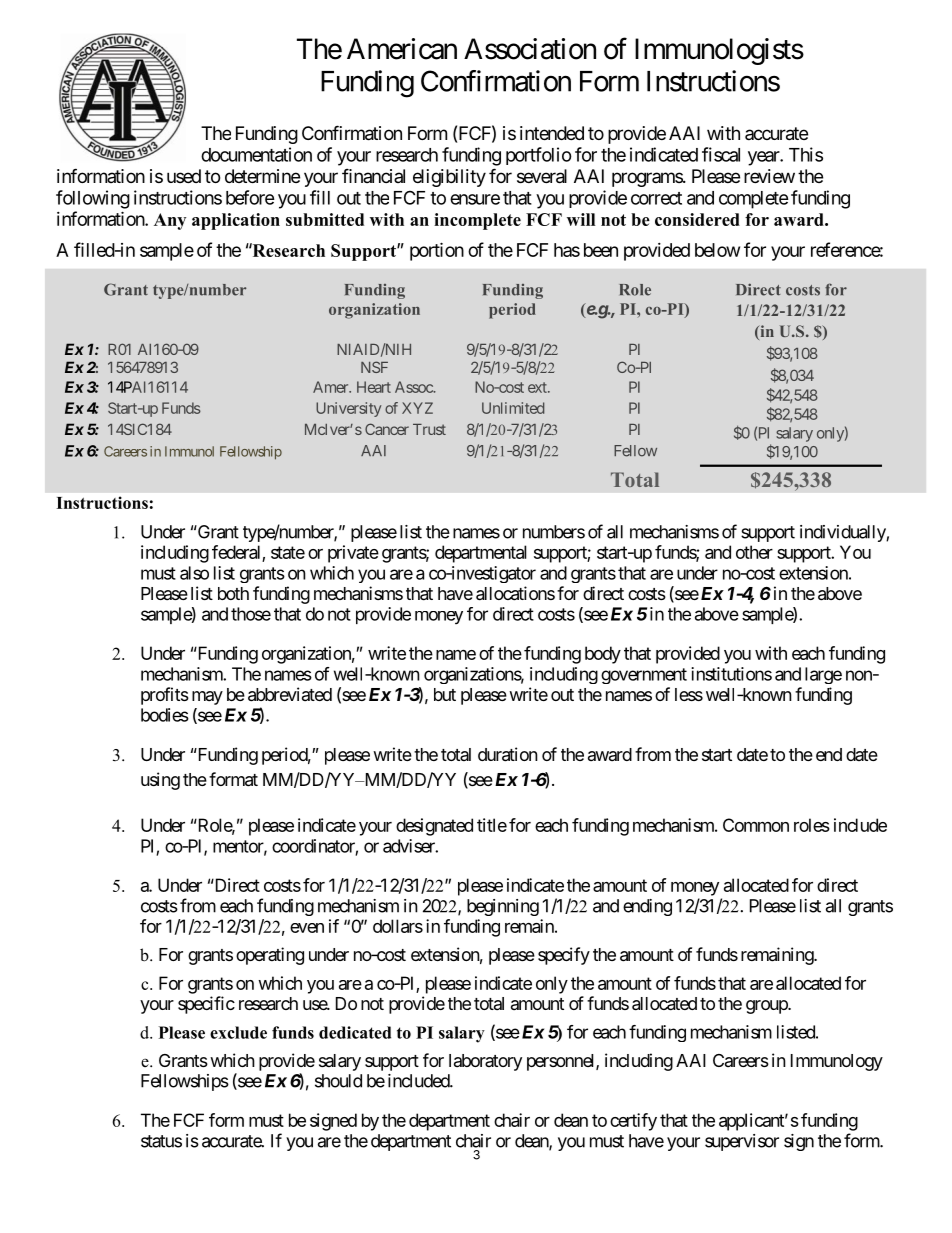  Describe the element at coordinates (633, 1122) in the page. I see `certify` at that location.
